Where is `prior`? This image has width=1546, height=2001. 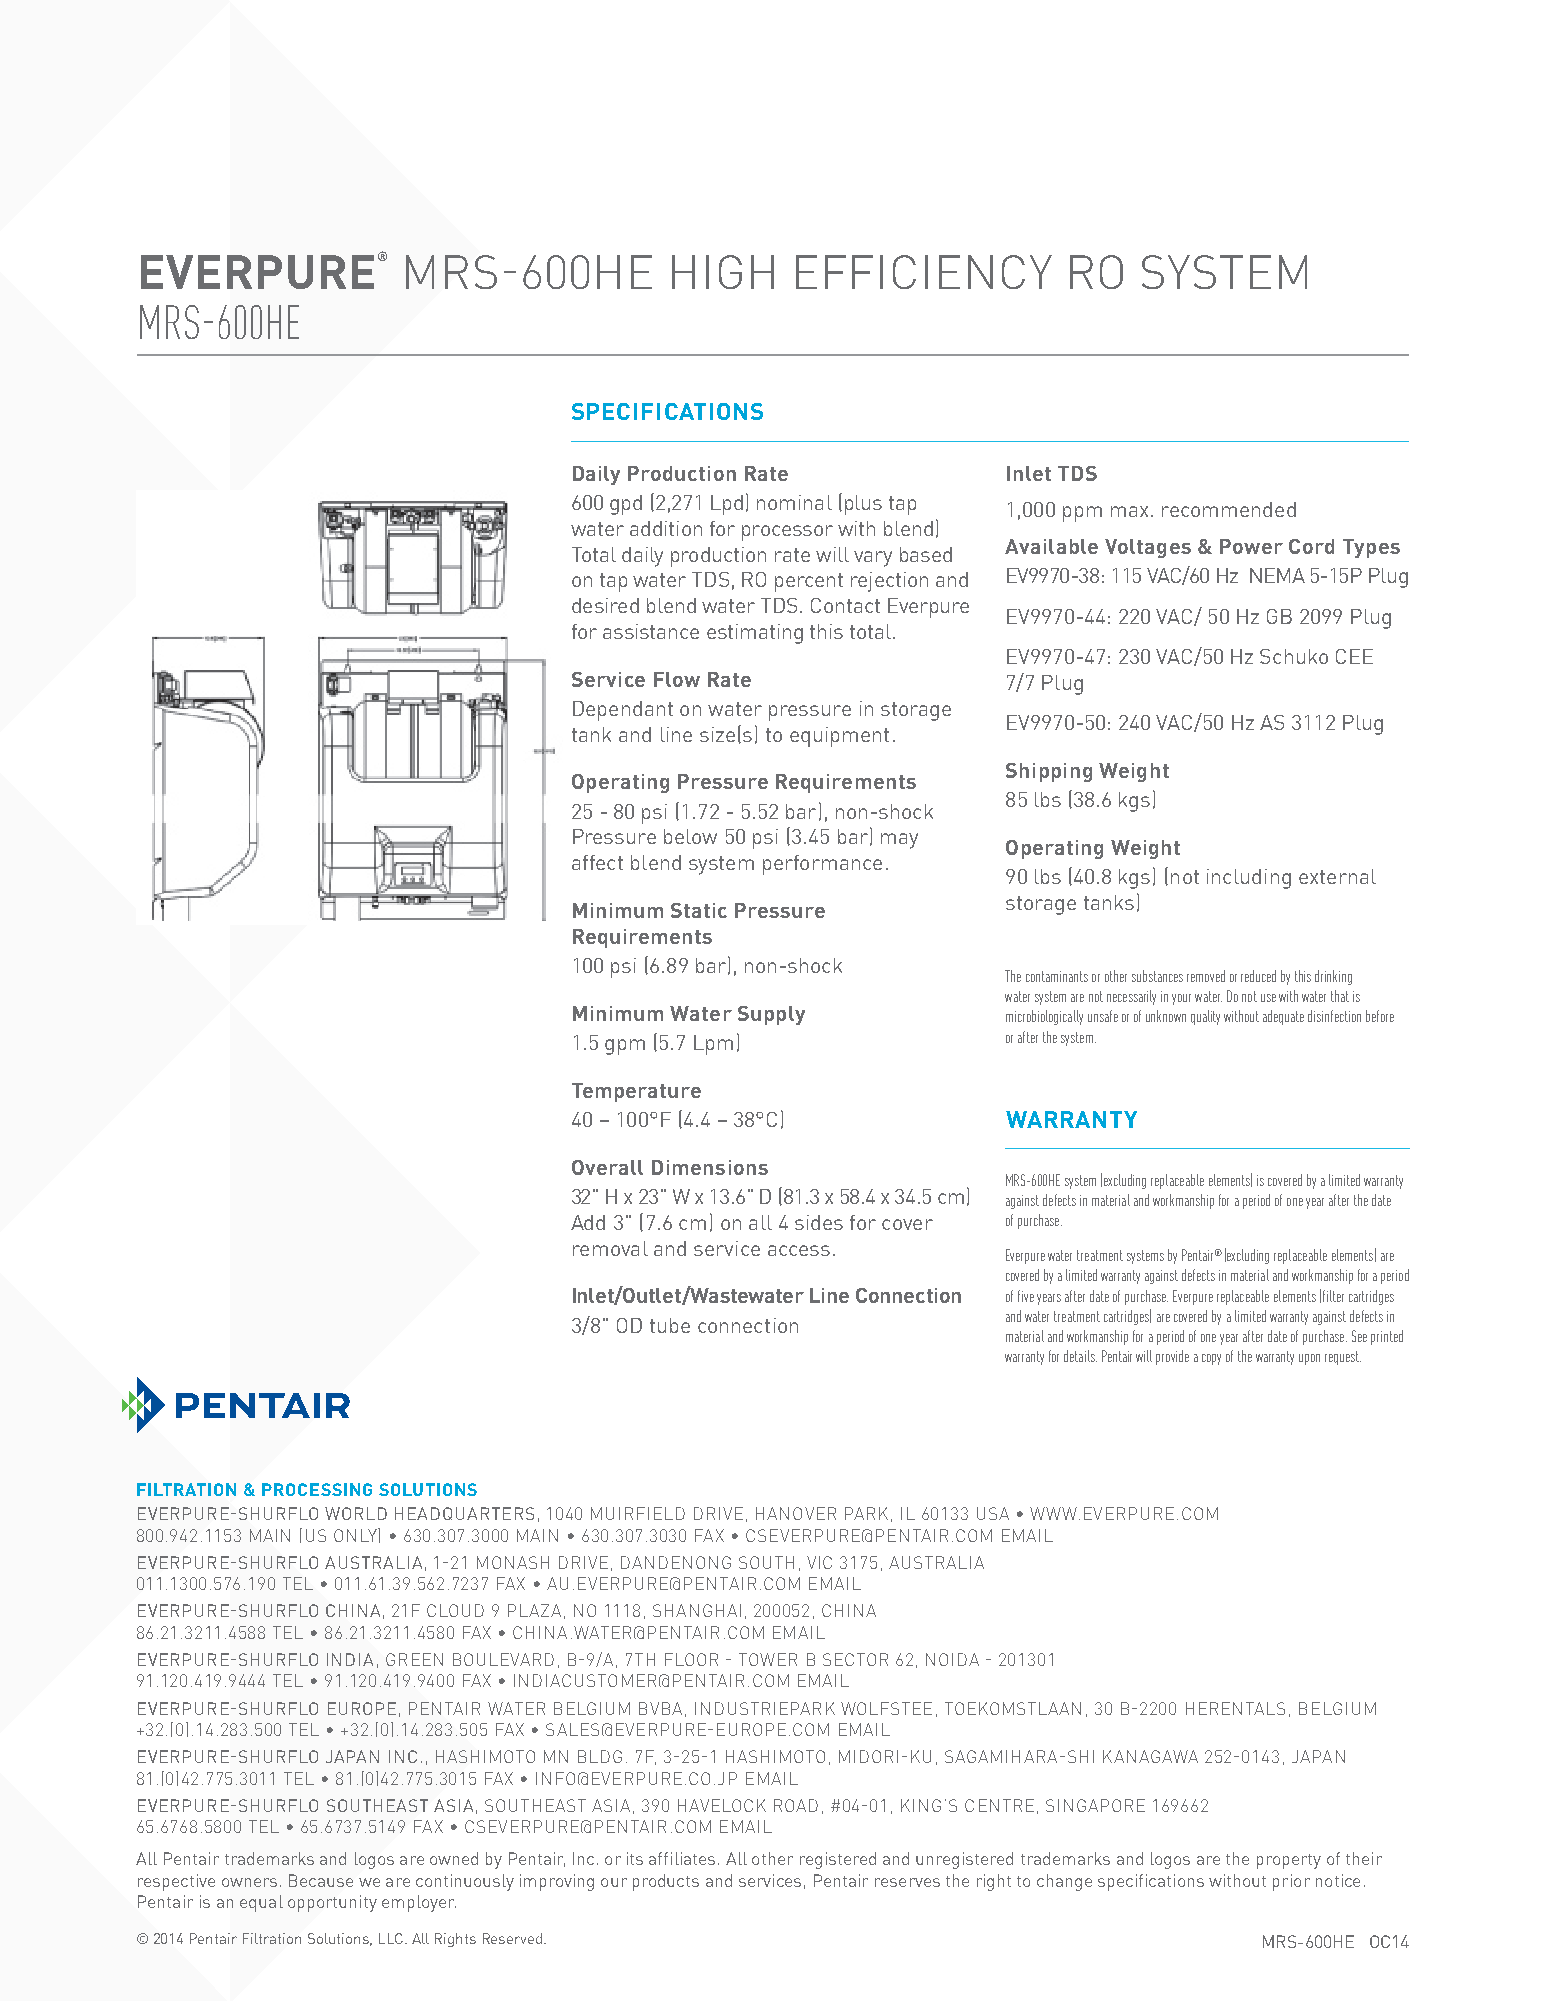
prior is located at coordinates (1291, 1882).
